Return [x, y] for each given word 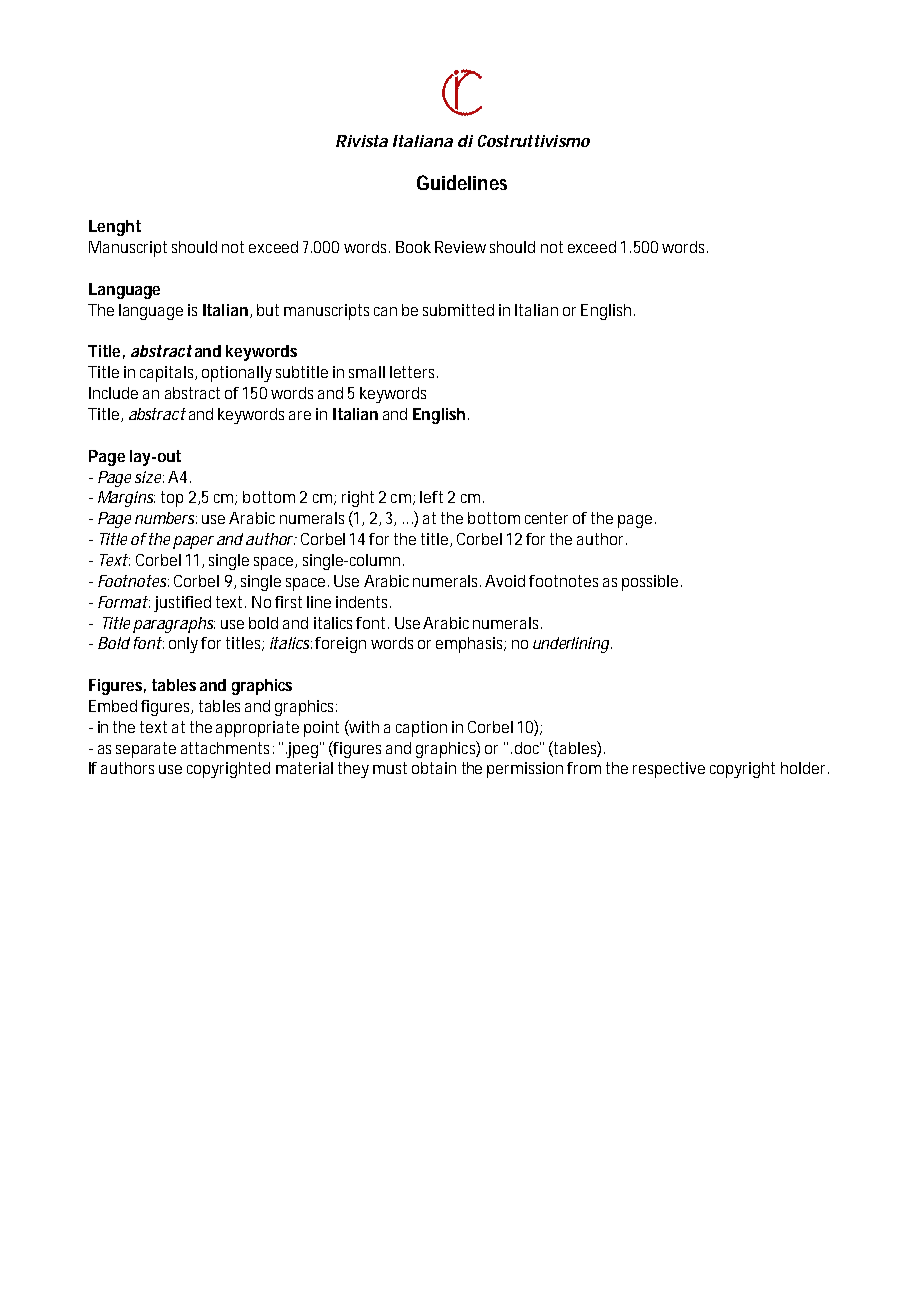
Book [413, 247]
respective [669, 770]
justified [182, 604]
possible [652, 583]
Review [460, 247]
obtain [434, 768]
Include [113, 393]
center [546, 518]
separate [146, 750]
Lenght [115, 228]
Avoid [505, 581]
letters [414, 372]
